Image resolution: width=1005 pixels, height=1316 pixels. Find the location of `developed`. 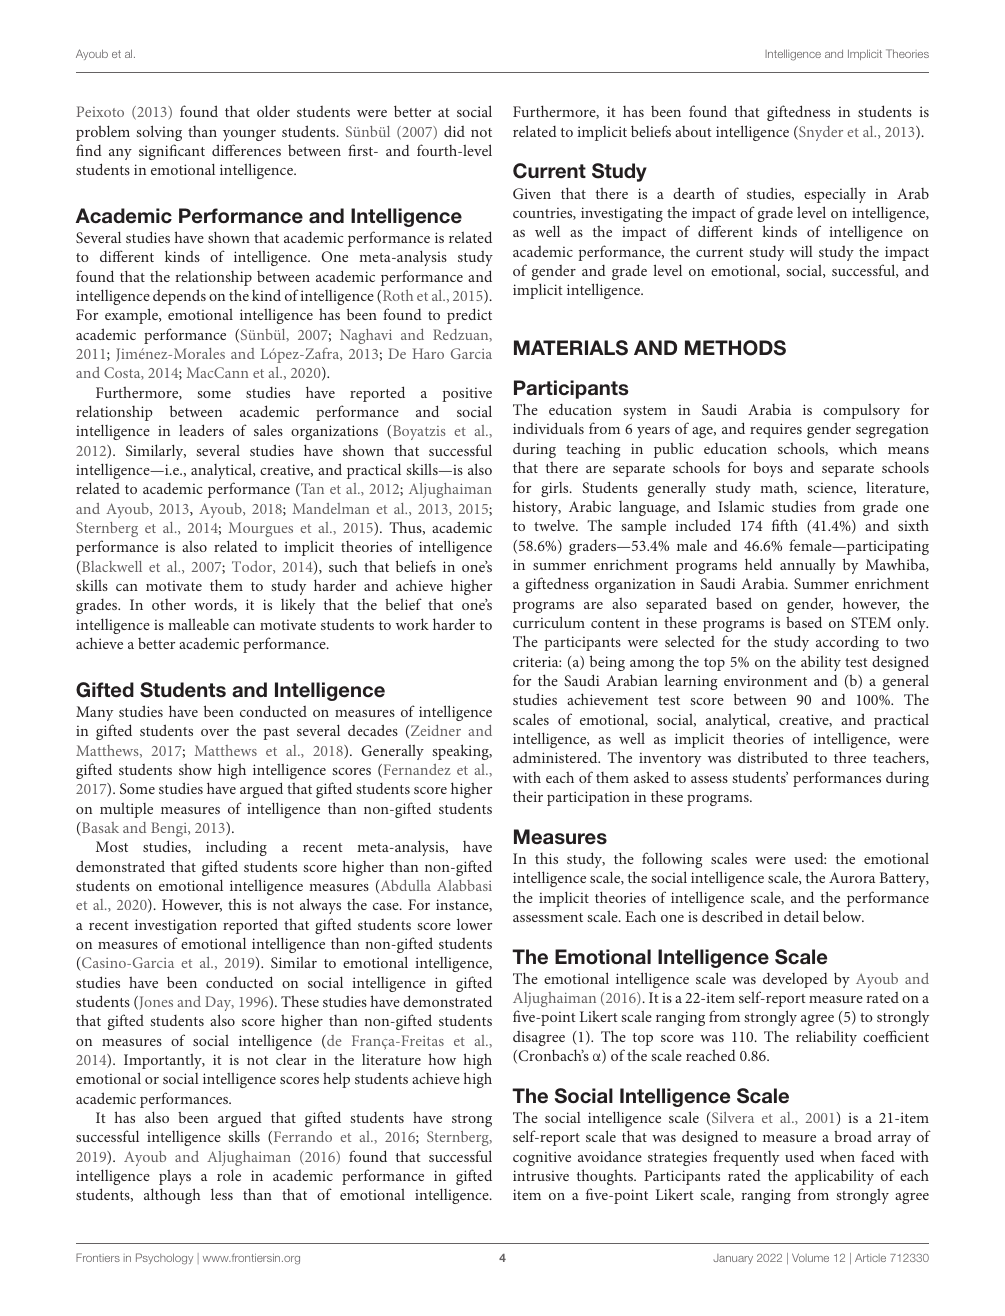

developed is located at coordinates (795, 980).
